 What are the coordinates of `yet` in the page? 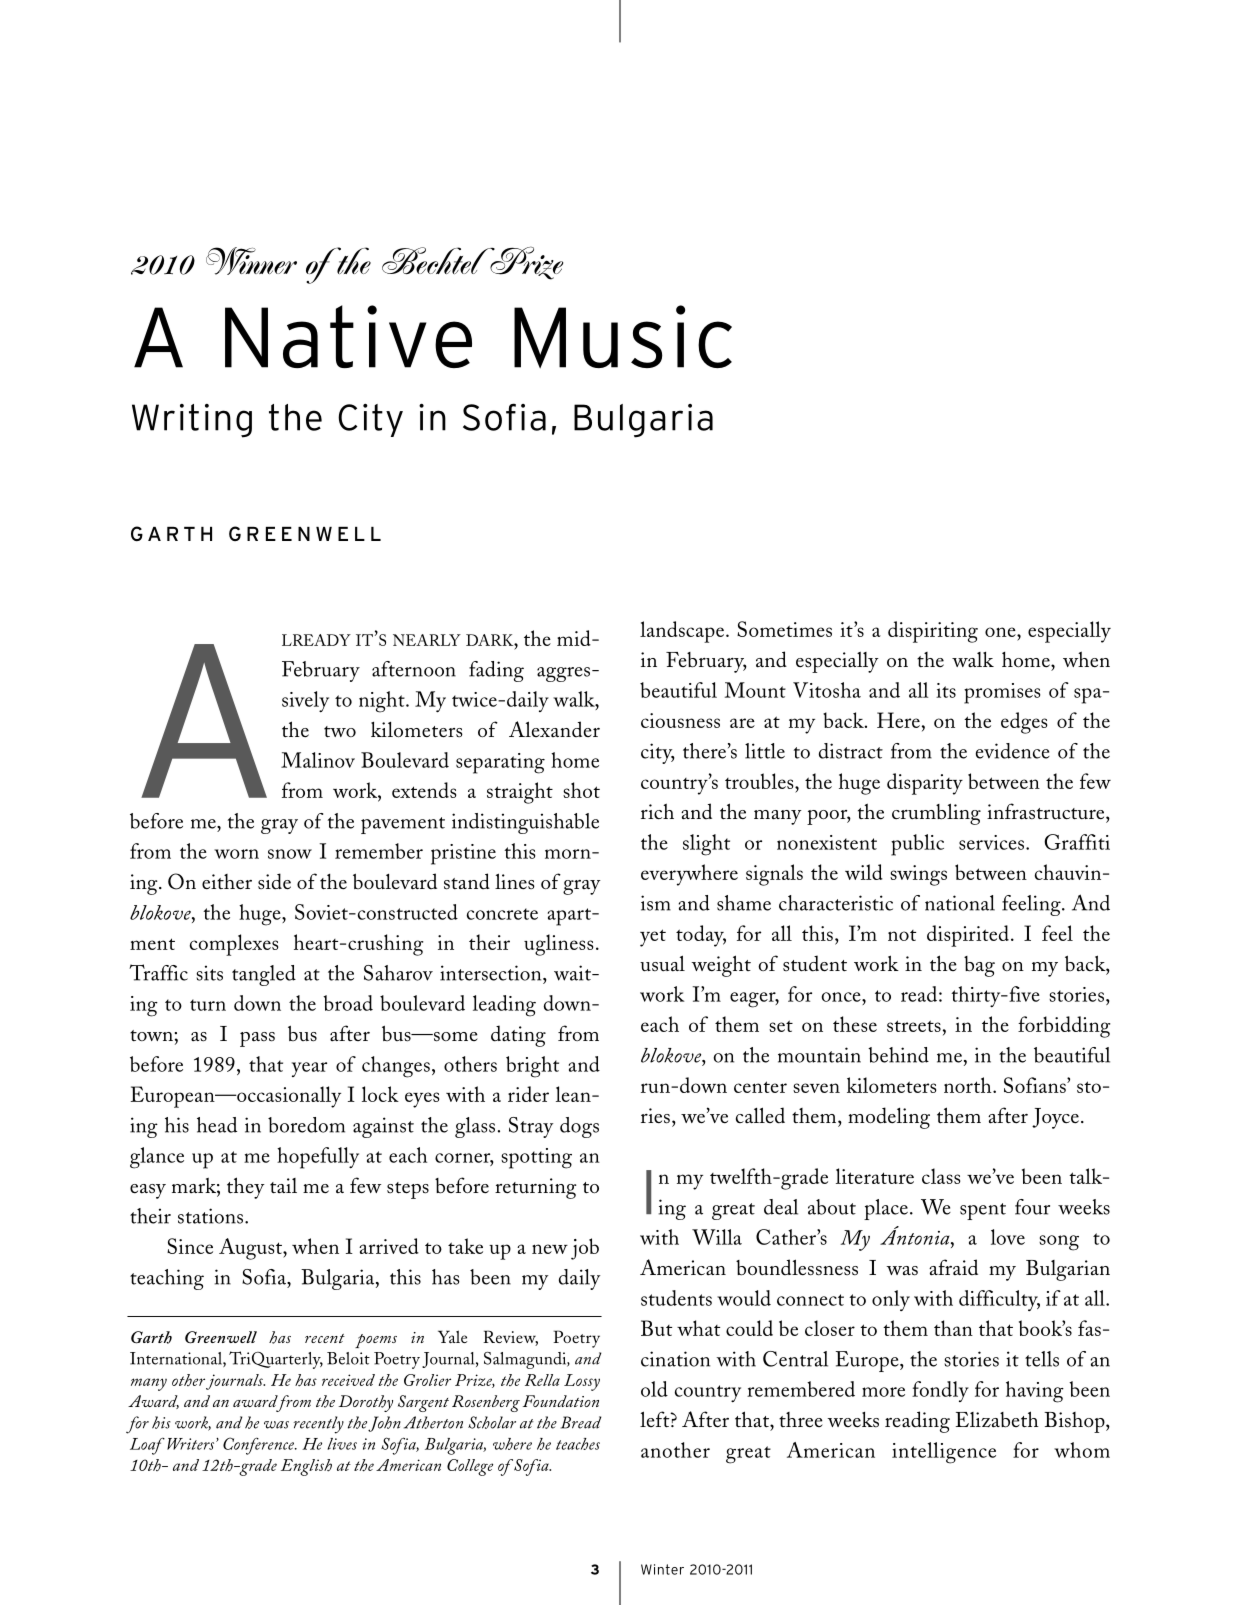 It's located at (653, 938).
